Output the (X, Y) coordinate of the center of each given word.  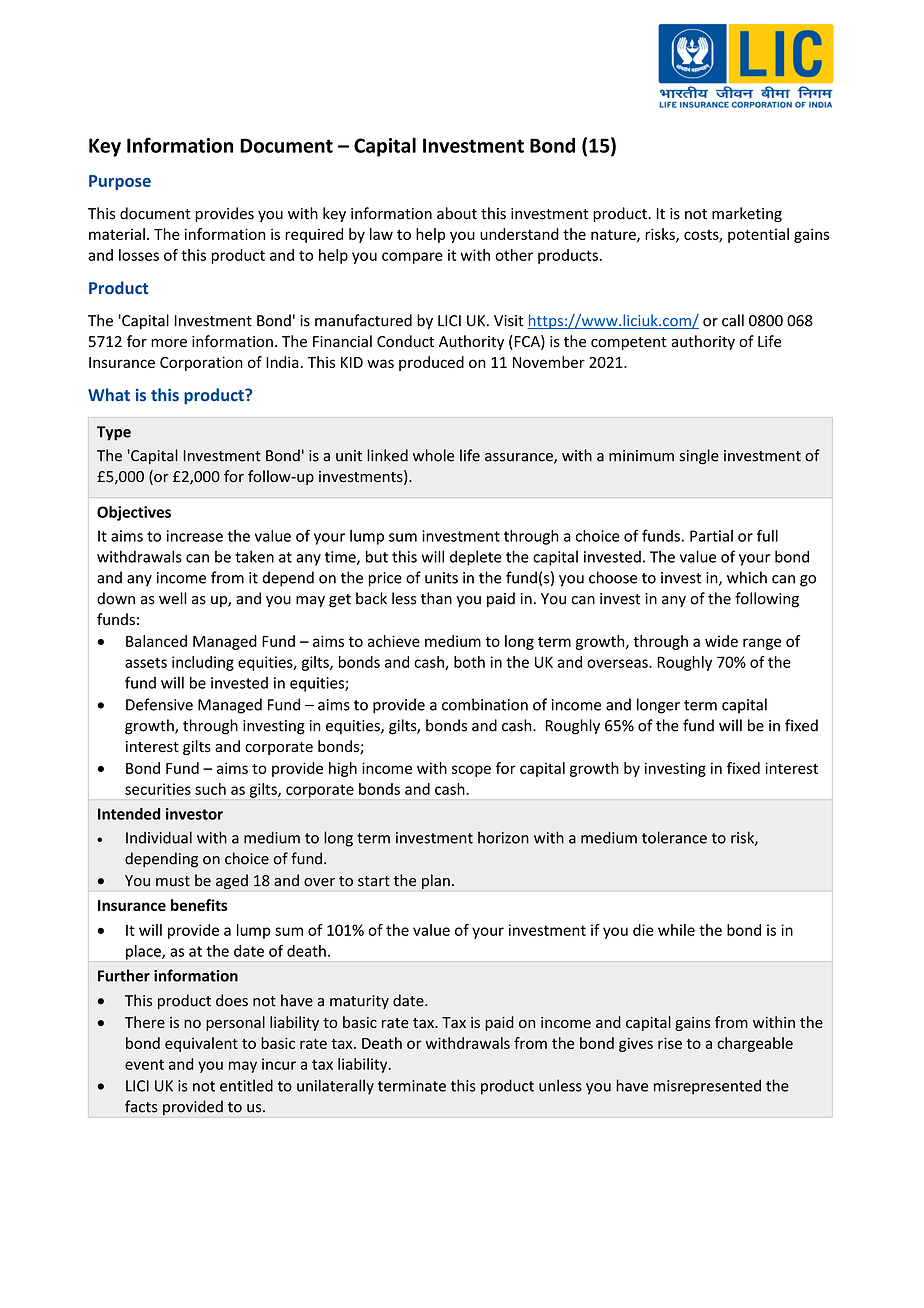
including (203, 663)
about (457, 213)
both (469, 662)
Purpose (120, 182)
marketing (747, 214)
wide (721, 641)
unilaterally (335, 1087)
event (144, 1064)
